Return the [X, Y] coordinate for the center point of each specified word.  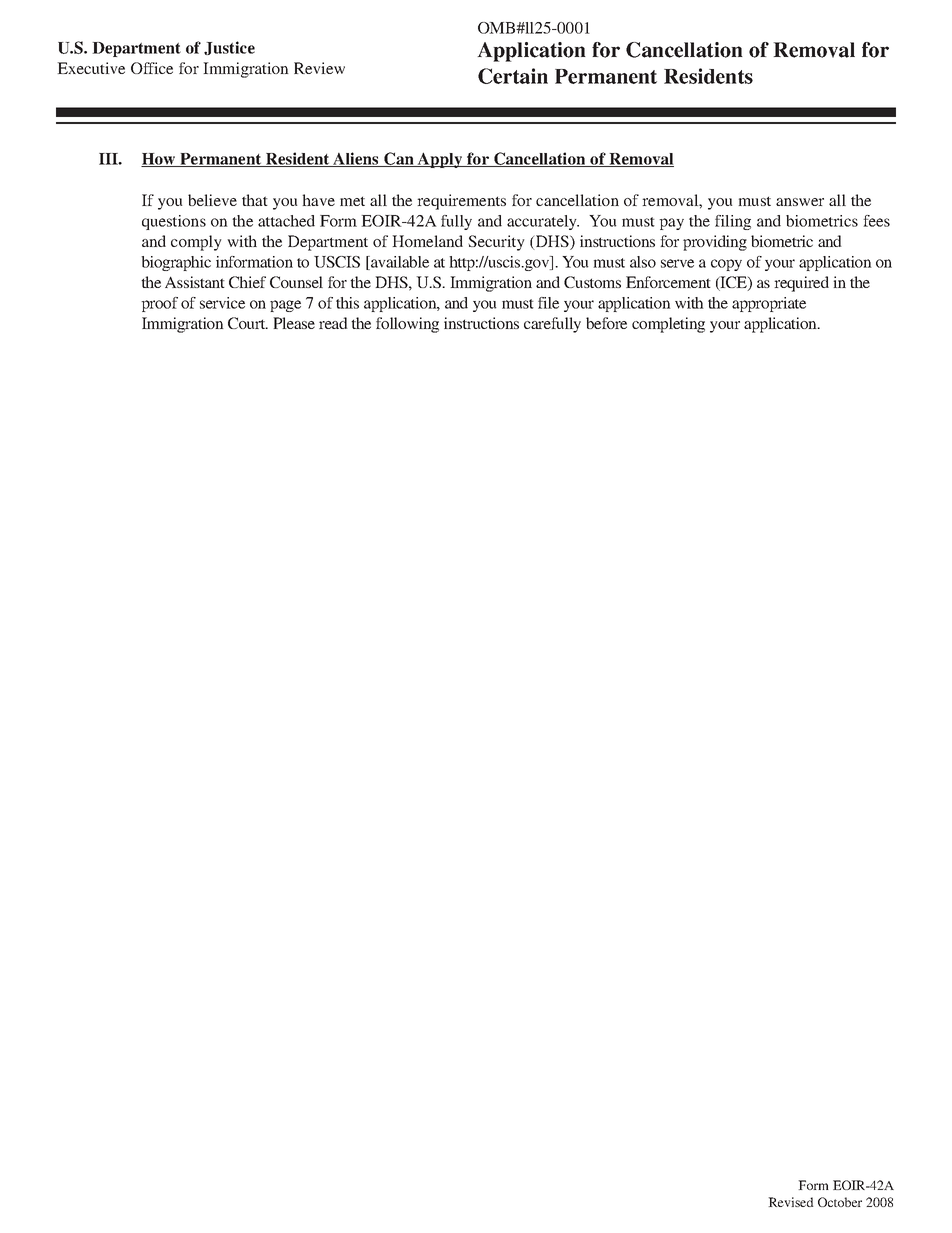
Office [152, 68]
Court [248, 323]
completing [668, 325]
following [407, 325]
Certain [513, 76]
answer [800, 202]
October [840, 1202]
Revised [791, 1202]
